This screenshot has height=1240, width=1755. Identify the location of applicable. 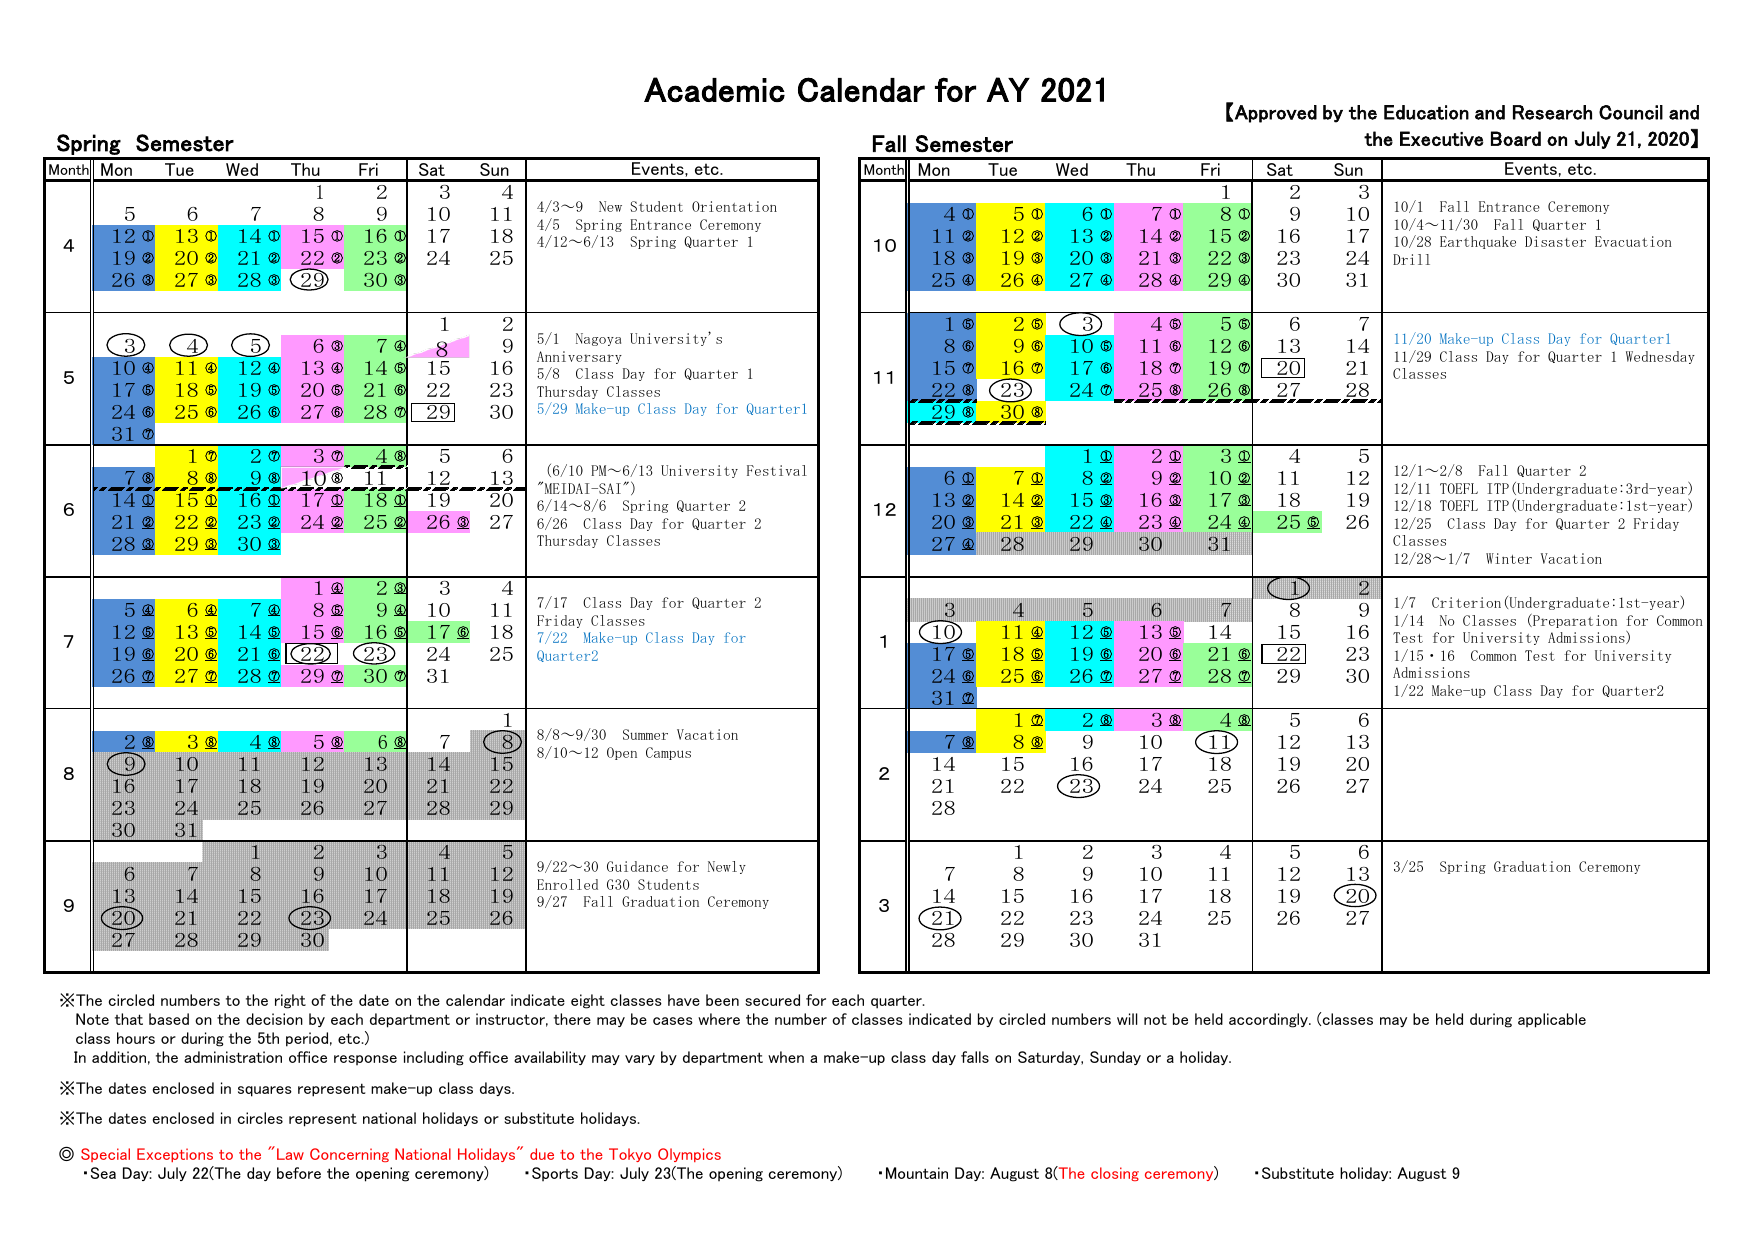
(1552, 1020).
